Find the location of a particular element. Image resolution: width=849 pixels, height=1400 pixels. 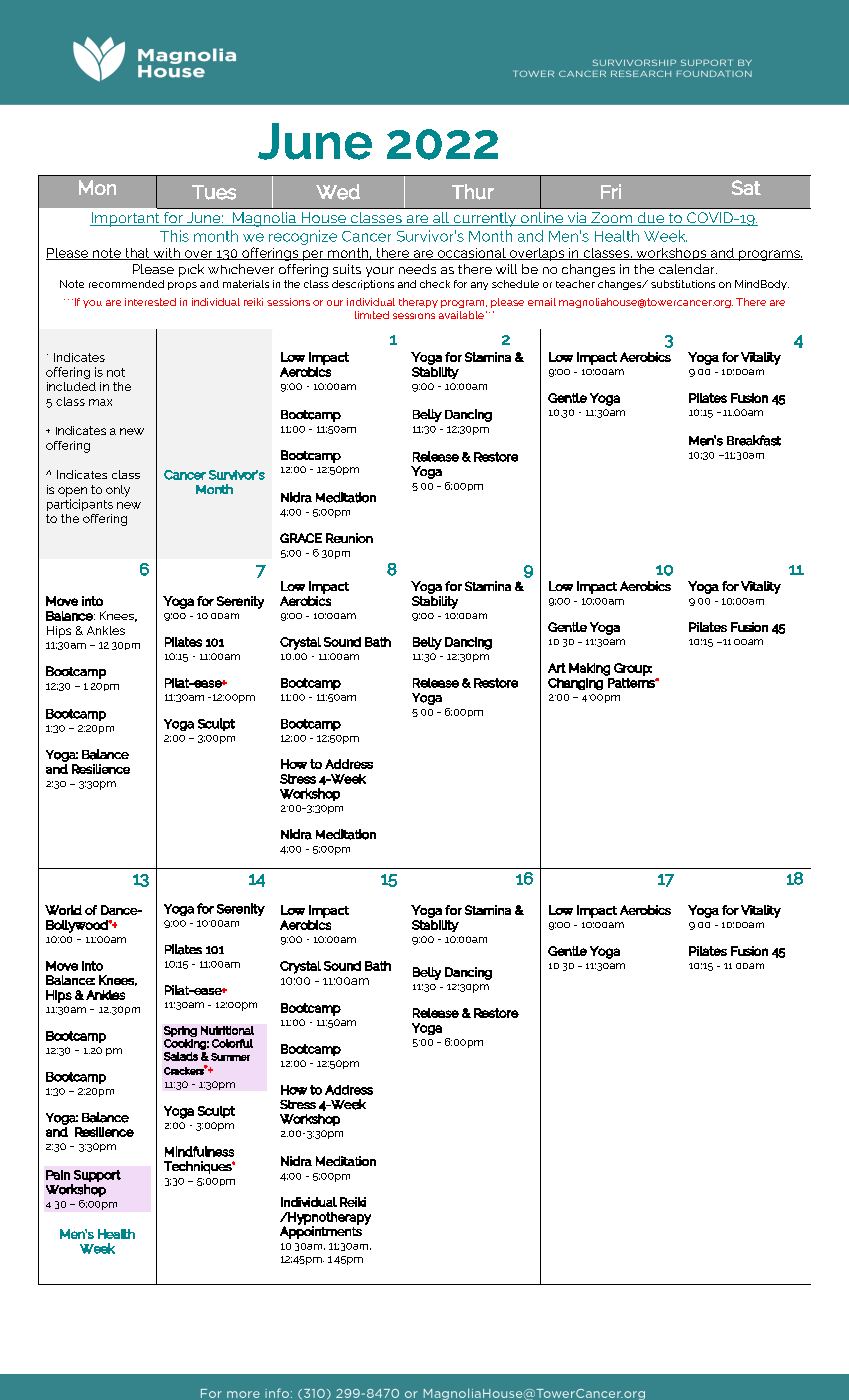

Nutritional is located at coordinates (227, 1030).
